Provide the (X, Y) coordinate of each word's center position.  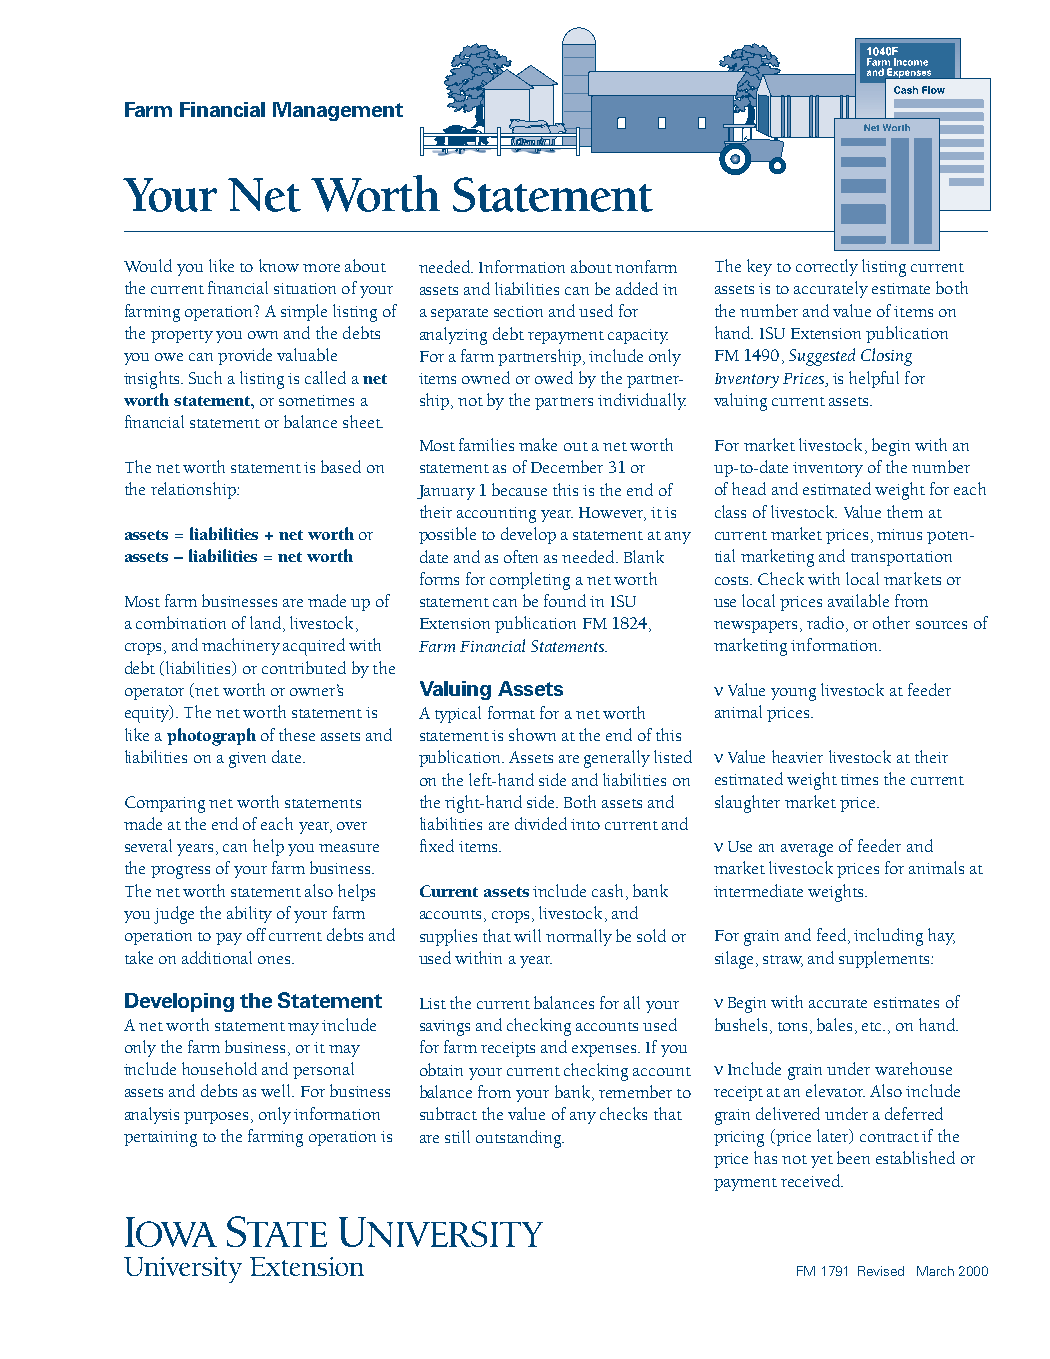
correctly (827, 267)
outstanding (520, 1139)
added (637, 288)
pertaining (160, 1139)
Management (338, 111)
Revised (881, 1271)
